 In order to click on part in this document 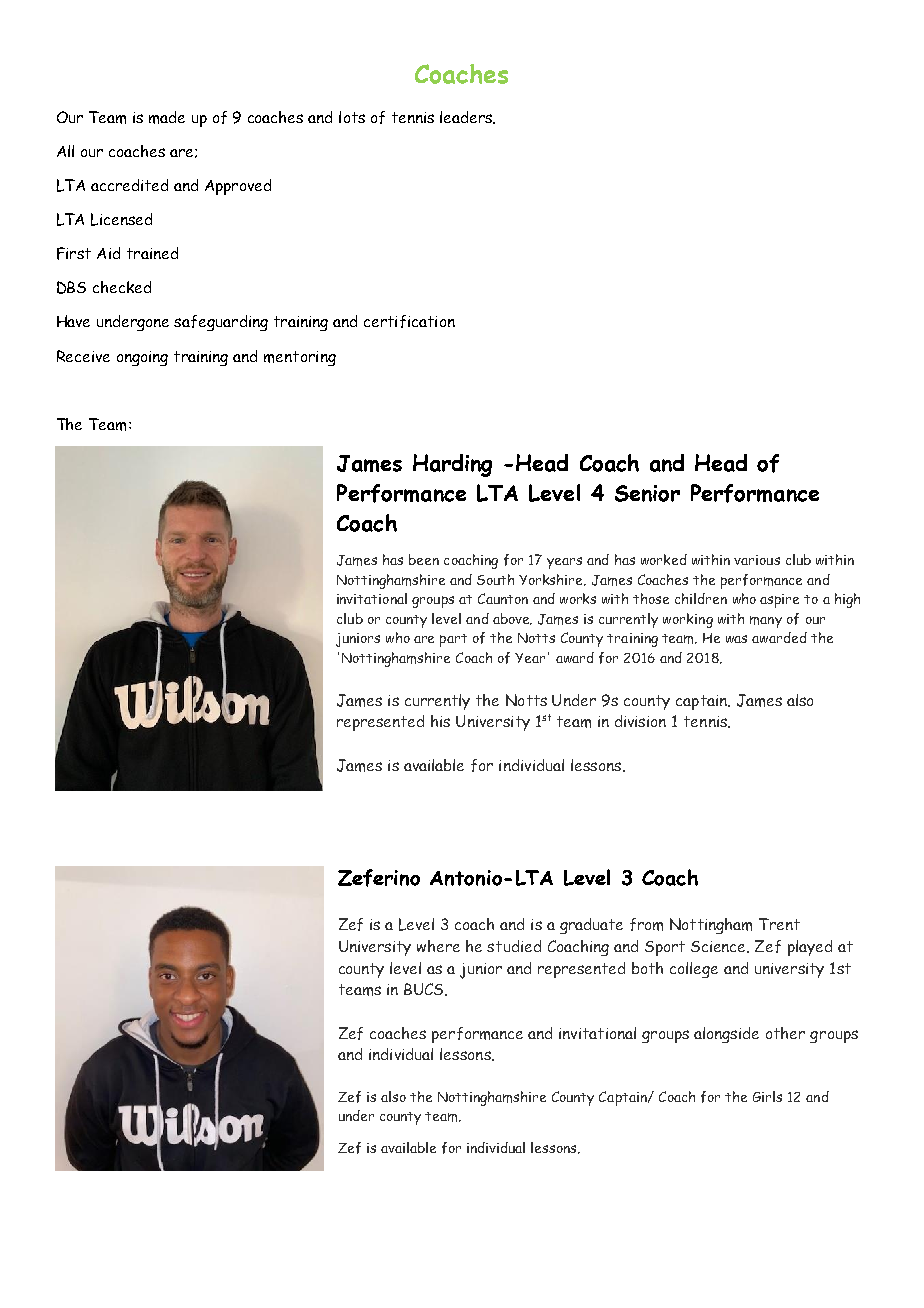, I will do `click(453, 640)`.
